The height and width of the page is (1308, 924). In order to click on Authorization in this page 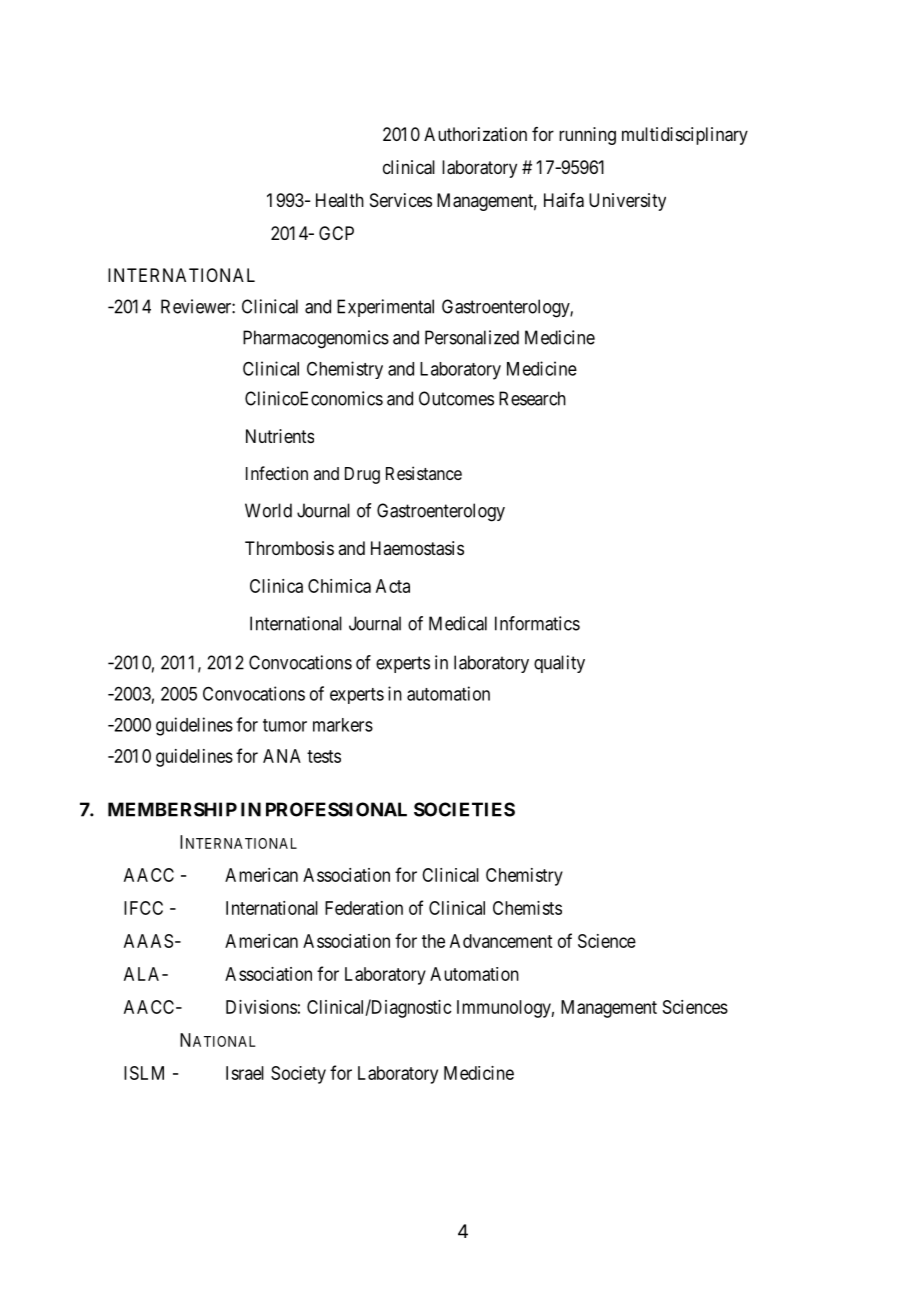, I will do `click(475, 134)`.
